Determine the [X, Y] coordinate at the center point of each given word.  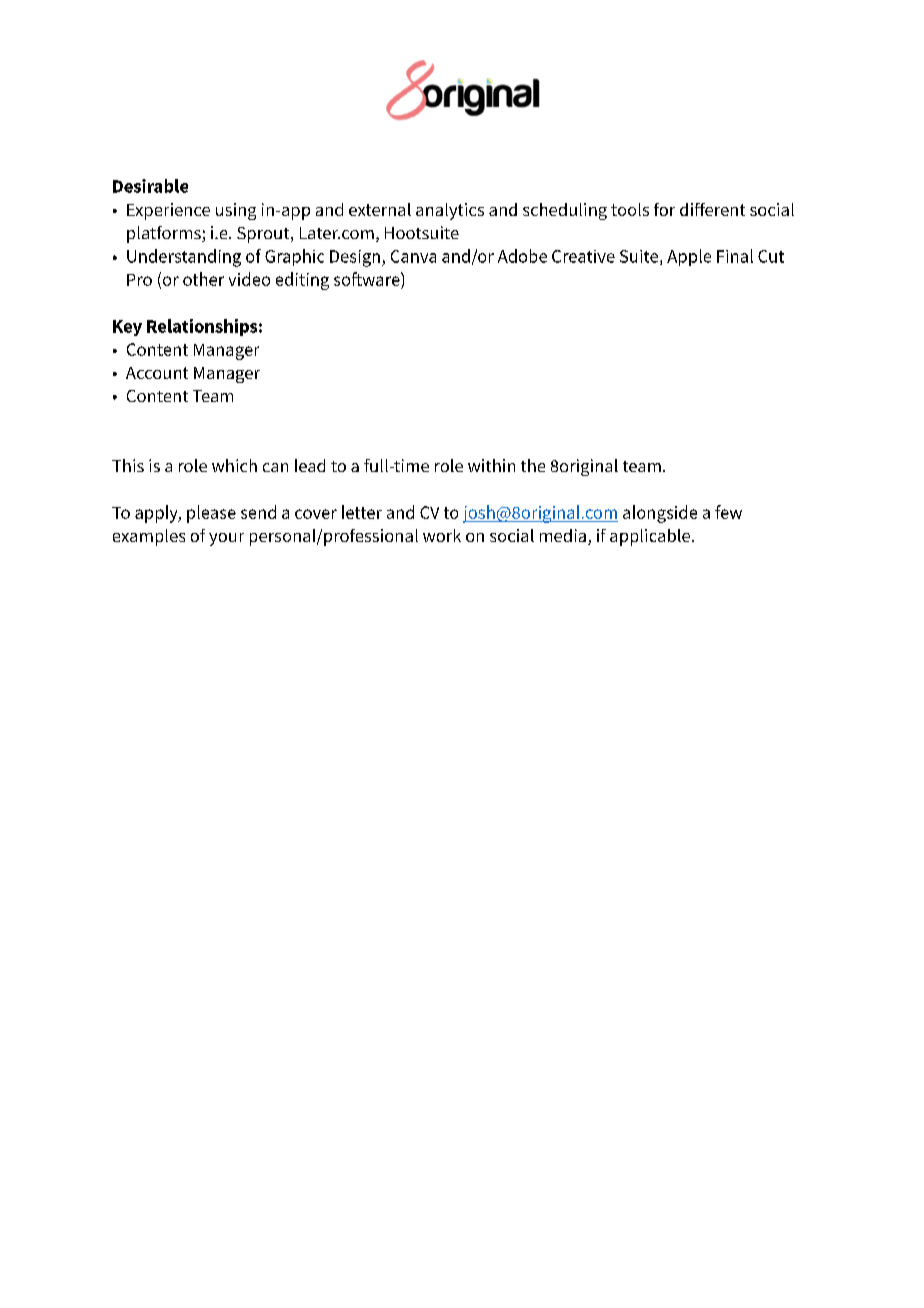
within [491, 465]
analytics [450, 211]
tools [630, 209]
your [226, 539]
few [728, 512]
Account [157, 373]
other [203, 279]
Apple [689, 257]
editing [302, 281]
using [236, 211]
